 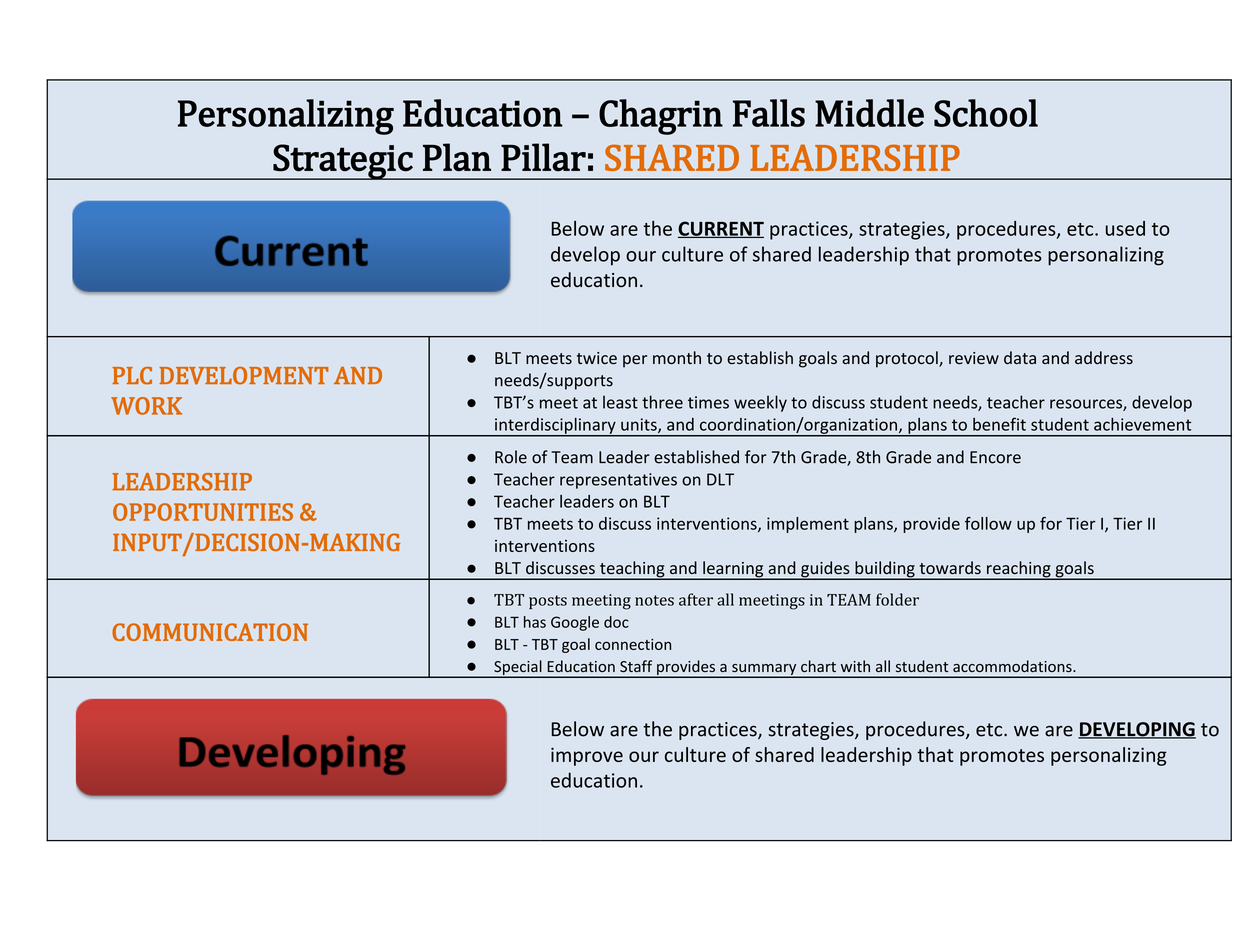 I want to click on School, so click(x=986, y=113).
